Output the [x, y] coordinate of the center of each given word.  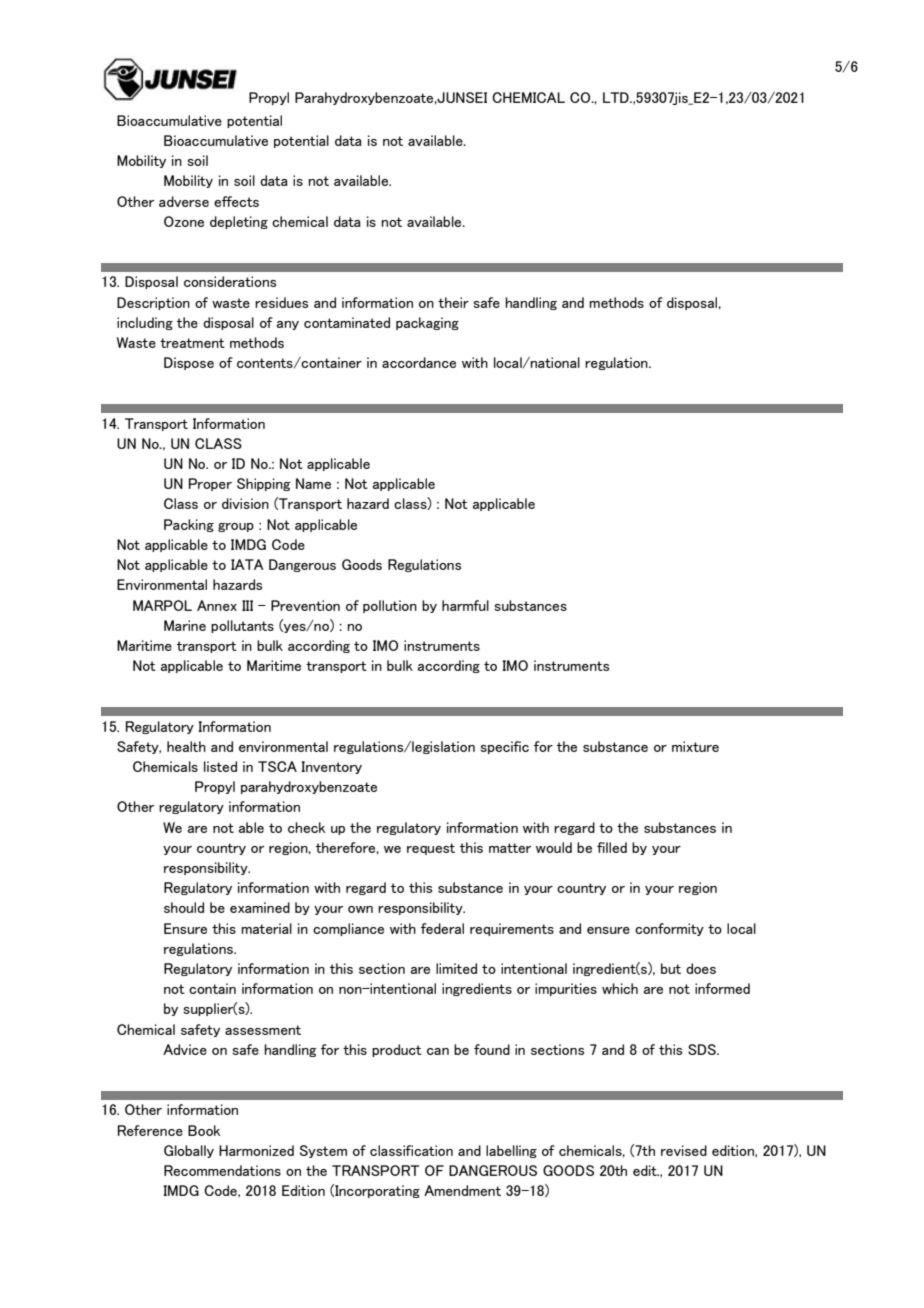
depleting [239, 222]
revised [684, 1150]
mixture [695, 746]
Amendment [462, 1190]
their [453, 302]
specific [504, 747]
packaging [427, 323]
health [186, 746]
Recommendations [222, 1170]
